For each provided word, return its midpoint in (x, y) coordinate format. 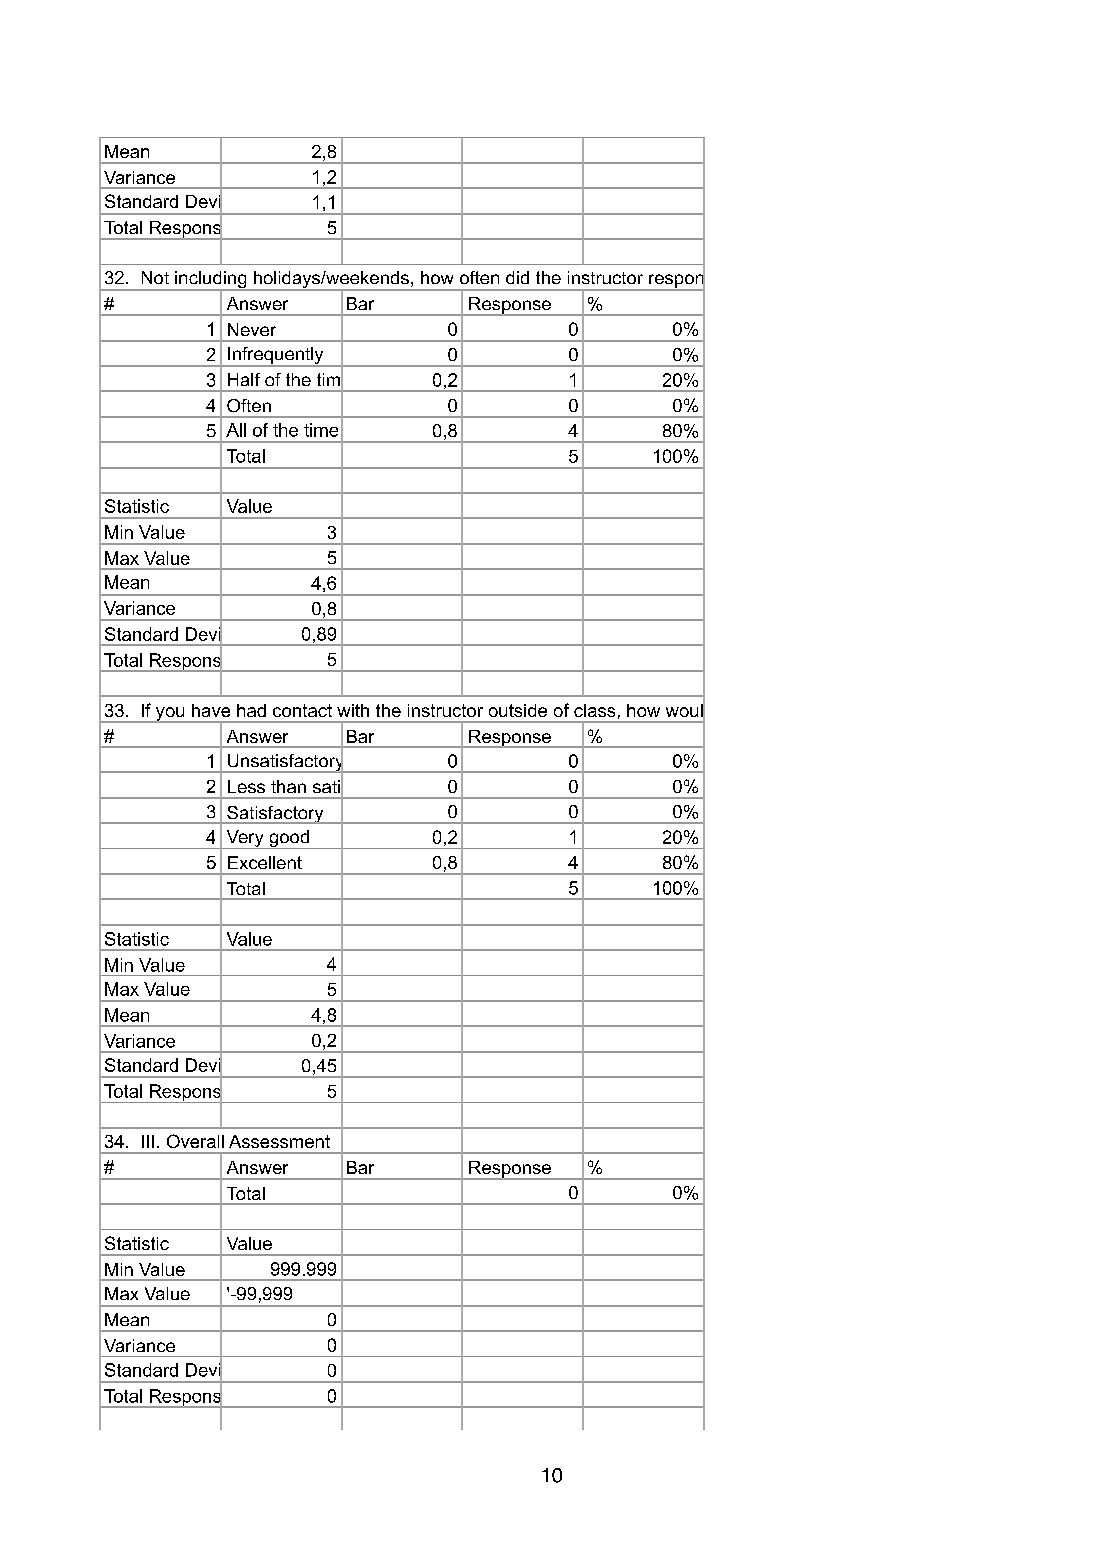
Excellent (265, 862)
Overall (195, 1141)
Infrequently (276, 357)
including (211, 281)
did (517, 277)
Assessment (279, 1141)
